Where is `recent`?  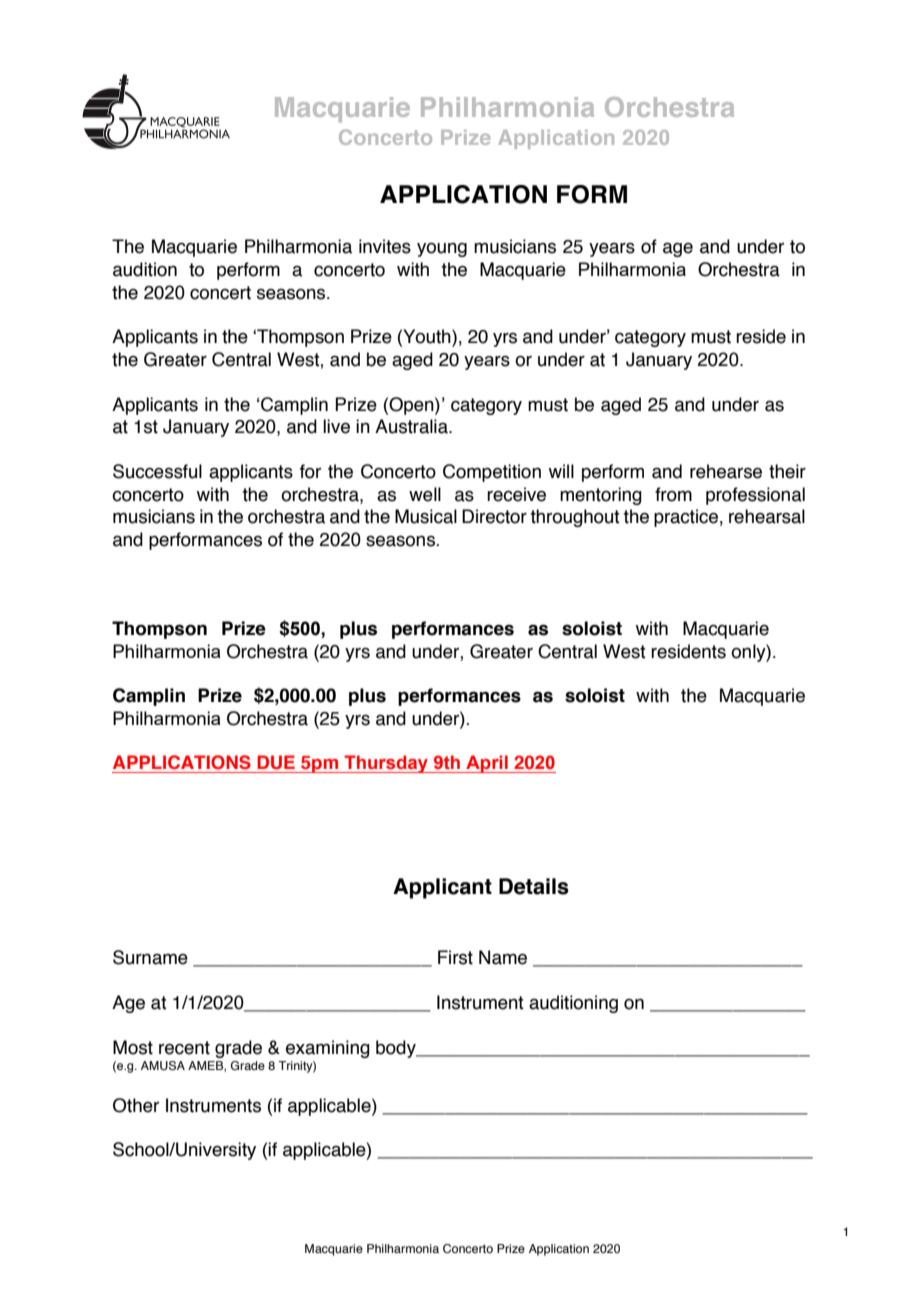 recent is located at coordinates (184, 1048).
